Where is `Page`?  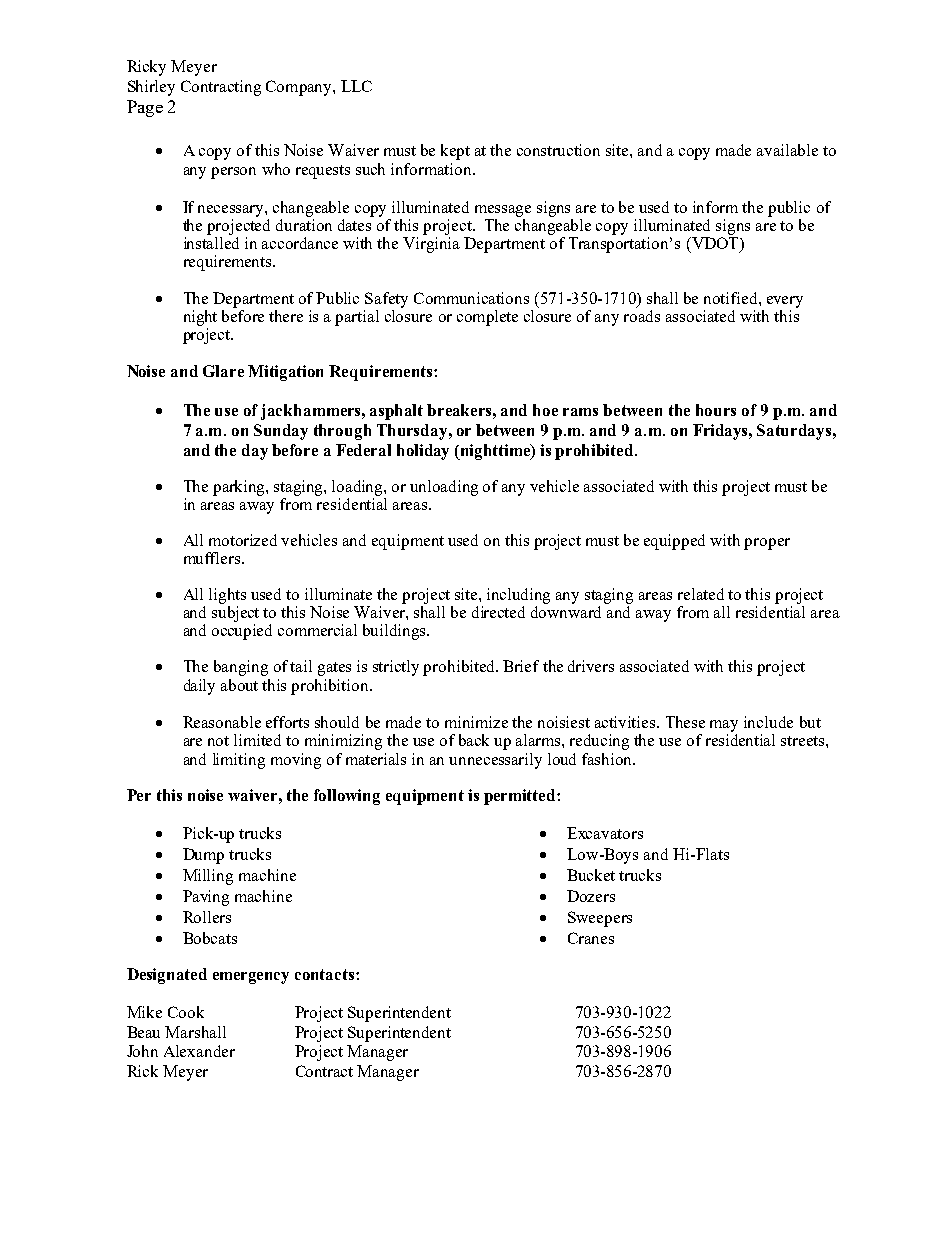 Page is located at coordinates (145, 108).
